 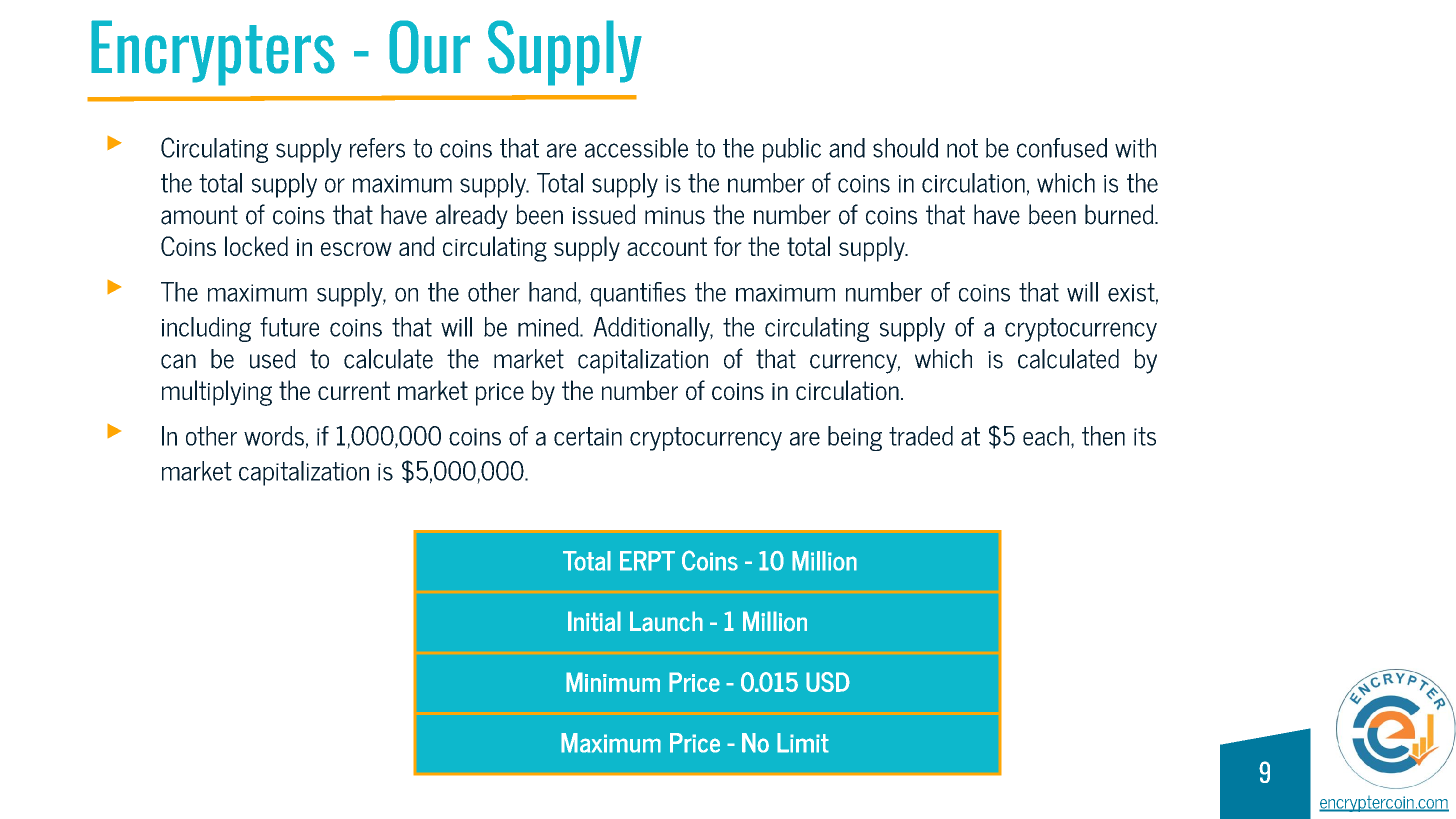 I want to click on USD, so click(x=828, y=682).
